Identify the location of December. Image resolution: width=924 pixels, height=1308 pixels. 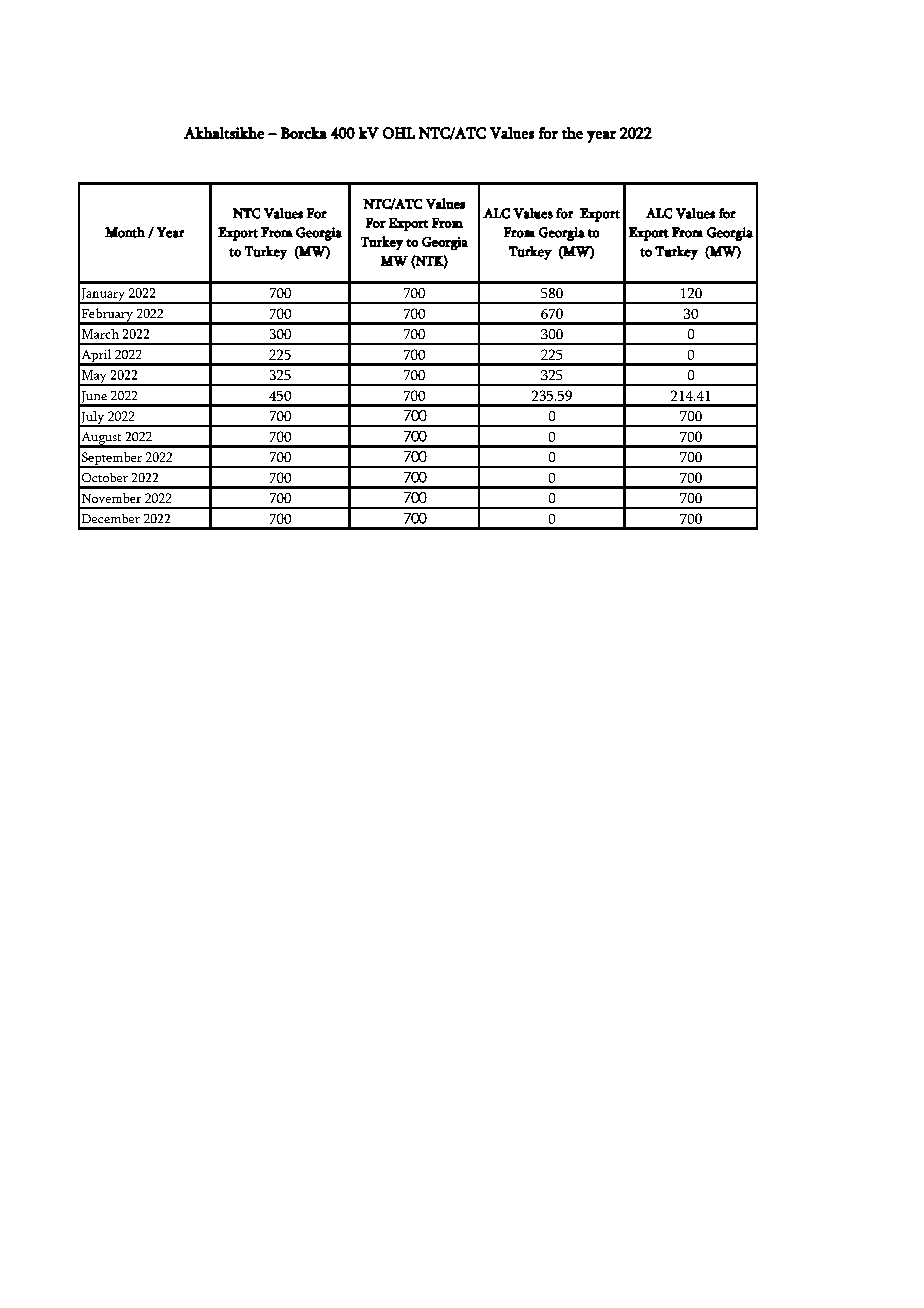
(111, 518).
